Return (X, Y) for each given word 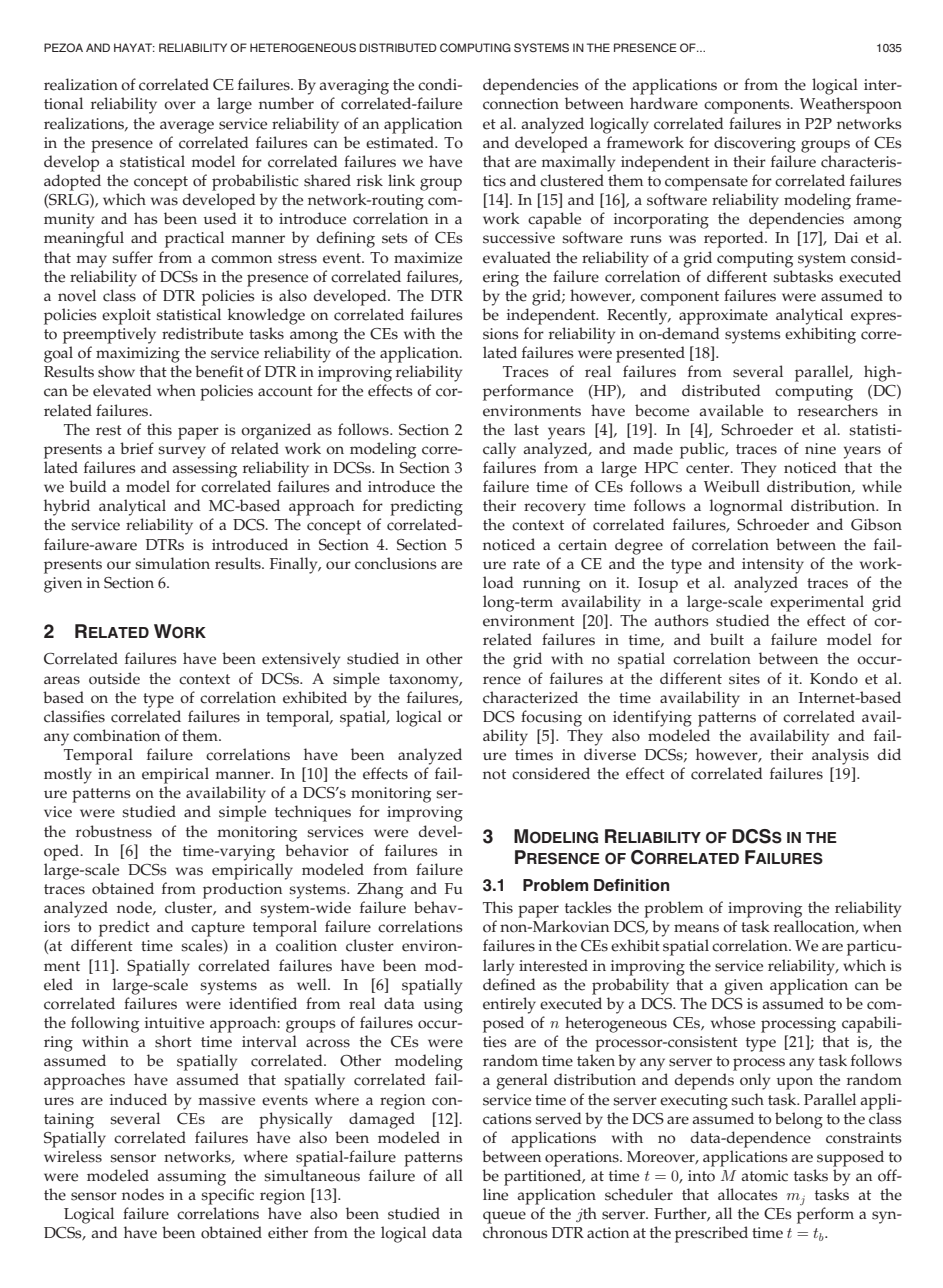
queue (504, 1217)
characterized (530, 697)
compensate (706, 183)
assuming (191, 1178)
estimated (401, 142)
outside (114, 678)
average (187, 127)
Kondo (834, 678)
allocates (748, 1194)
